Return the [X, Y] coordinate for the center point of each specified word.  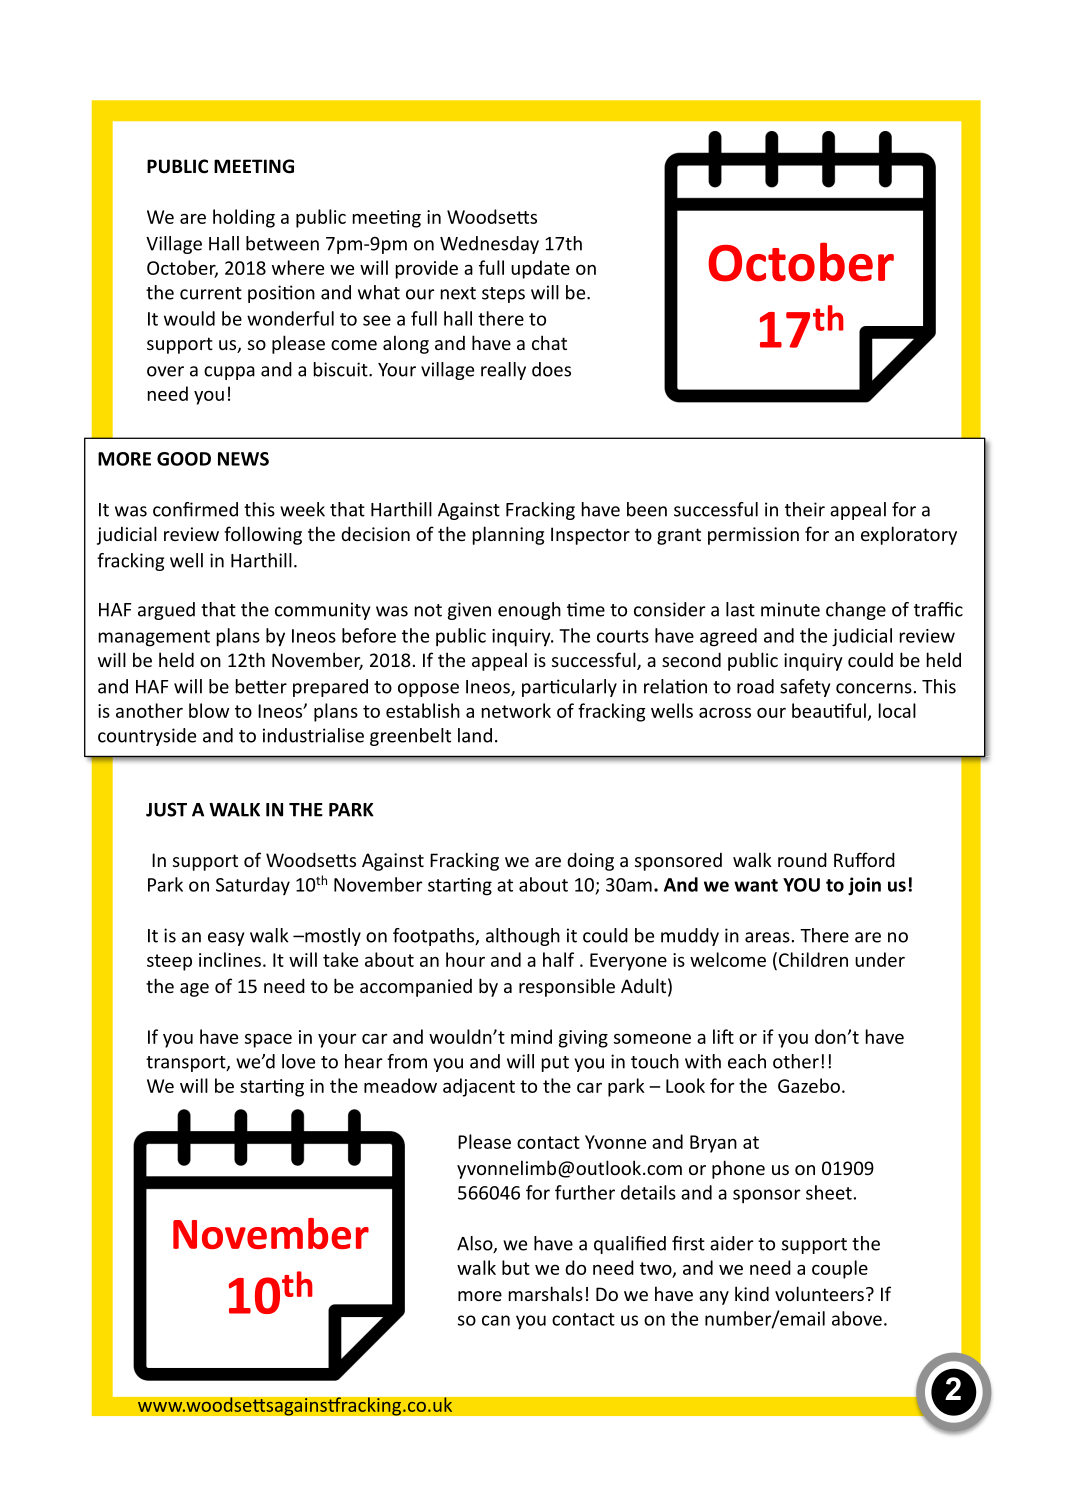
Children [813, 959]
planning [508, 535]
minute [790, 609]
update [540, 269]
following [263, 535]
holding [244, 218]
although [523, 937]
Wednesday [489, 245]
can [496, 1320]
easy [226, 939]
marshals [546, 1293]
